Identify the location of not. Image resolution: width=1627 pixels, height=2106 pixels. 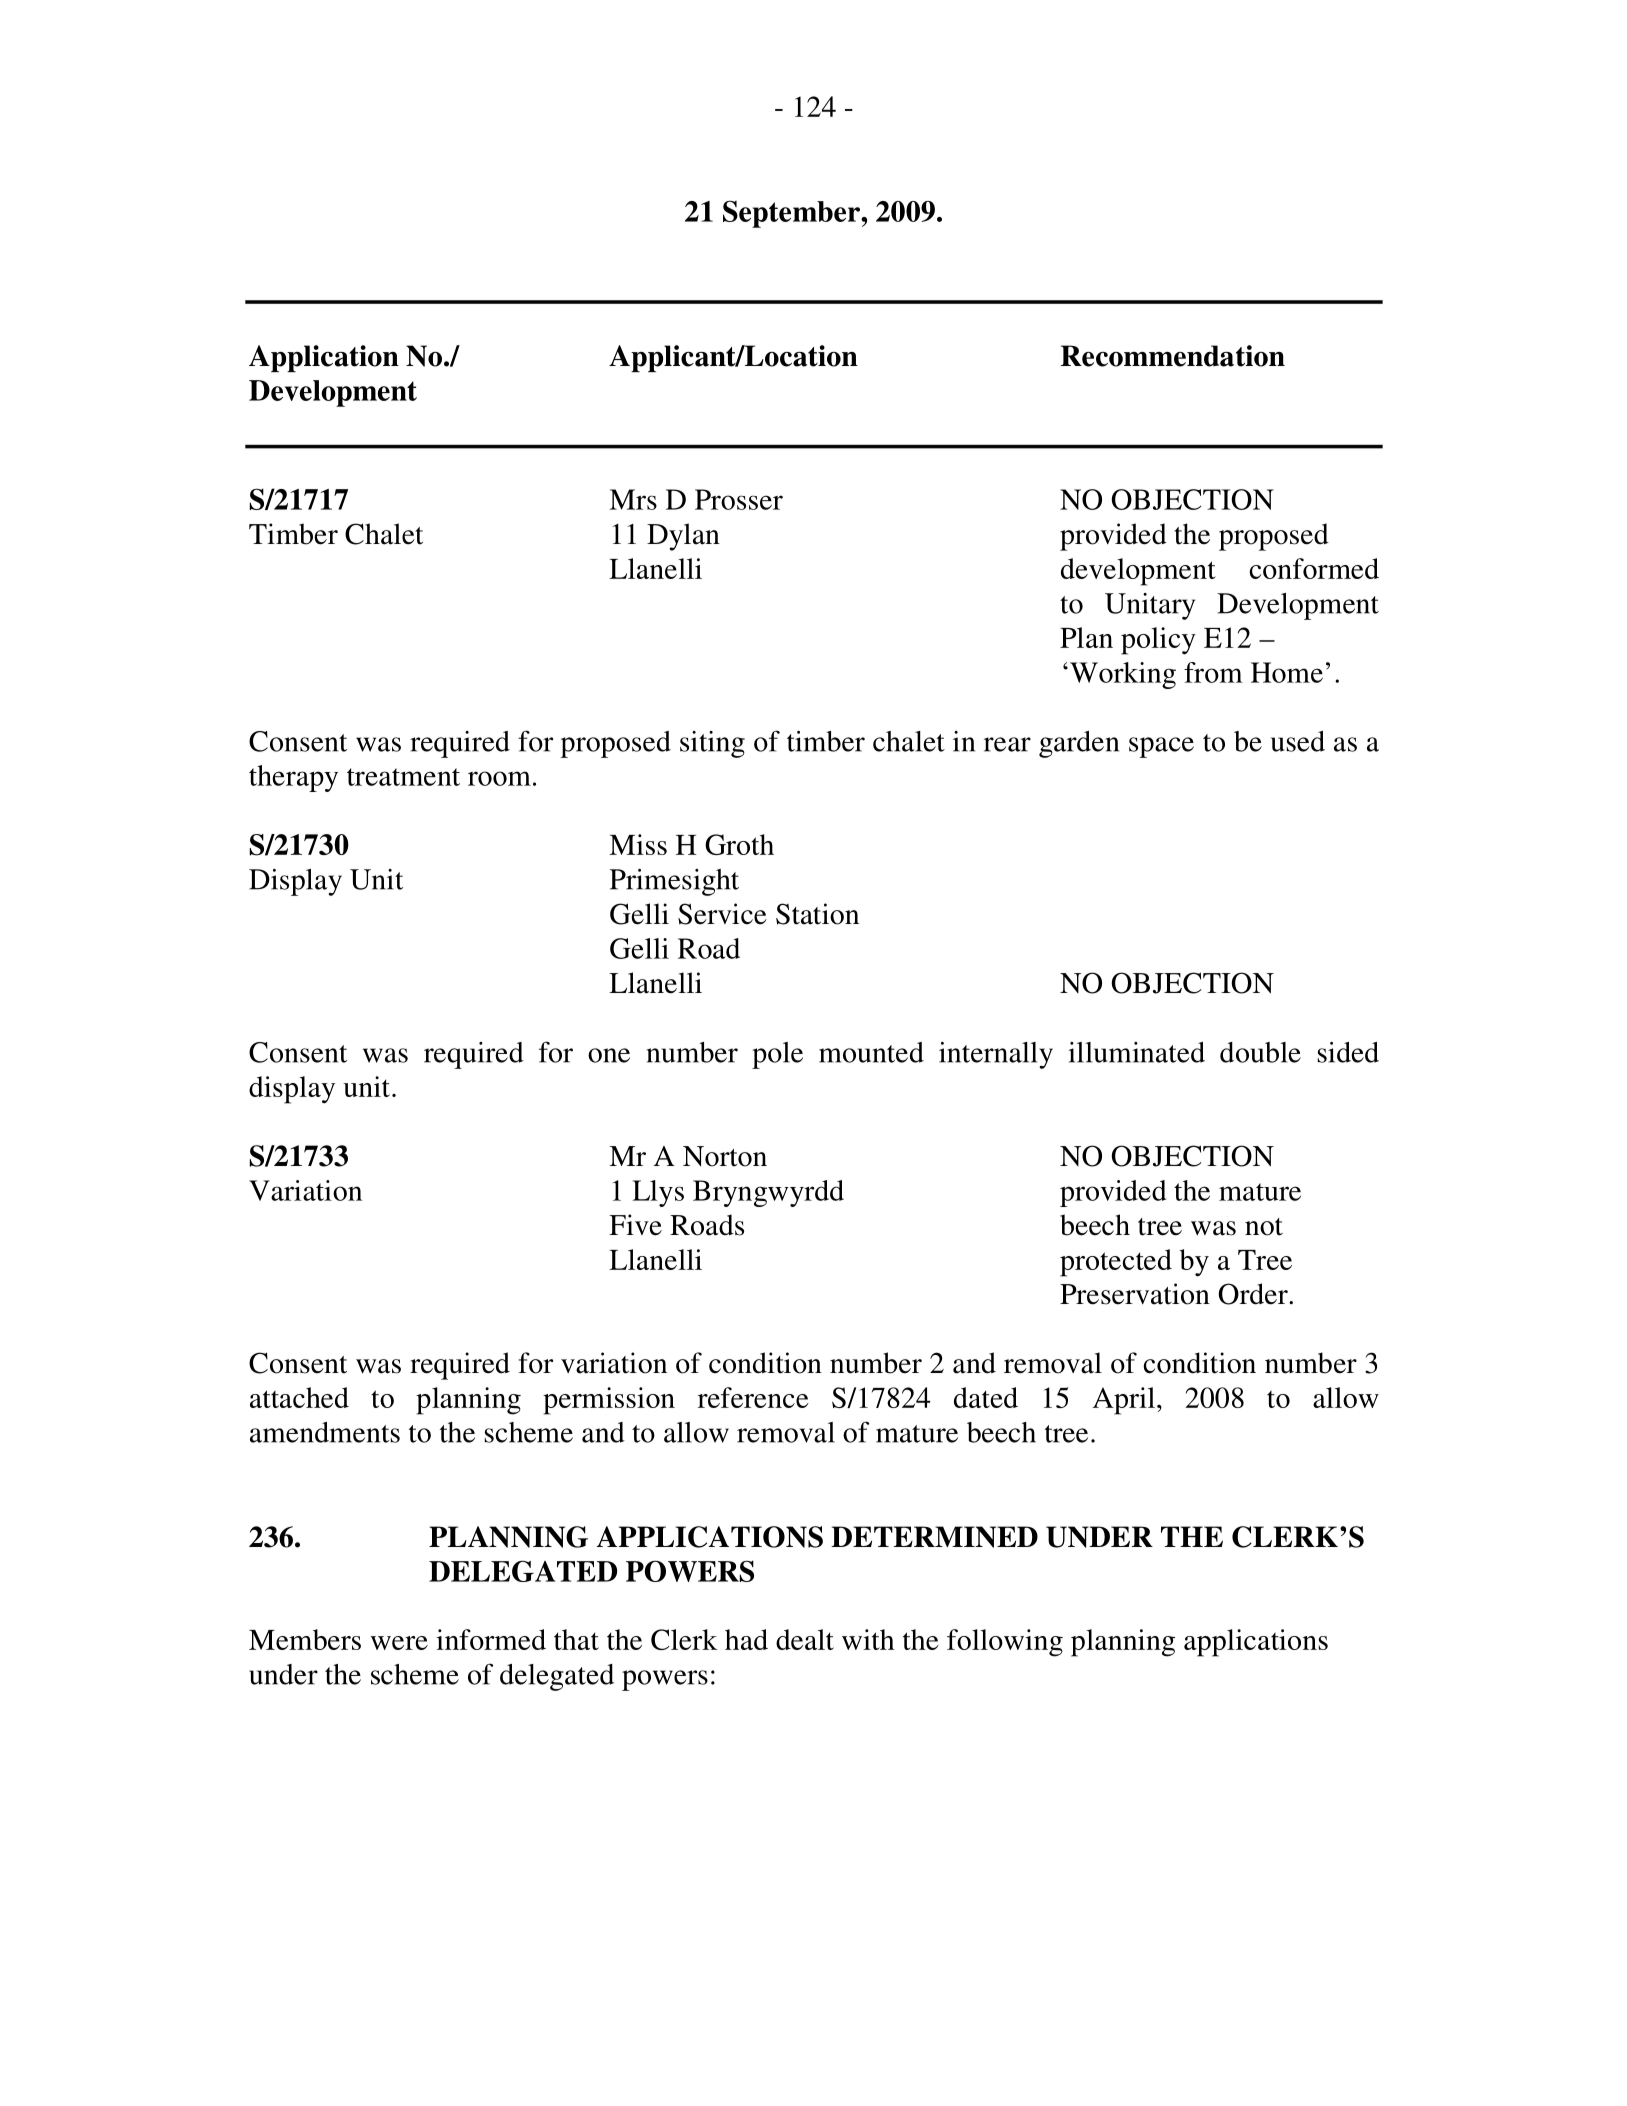
(1264, 1227).
